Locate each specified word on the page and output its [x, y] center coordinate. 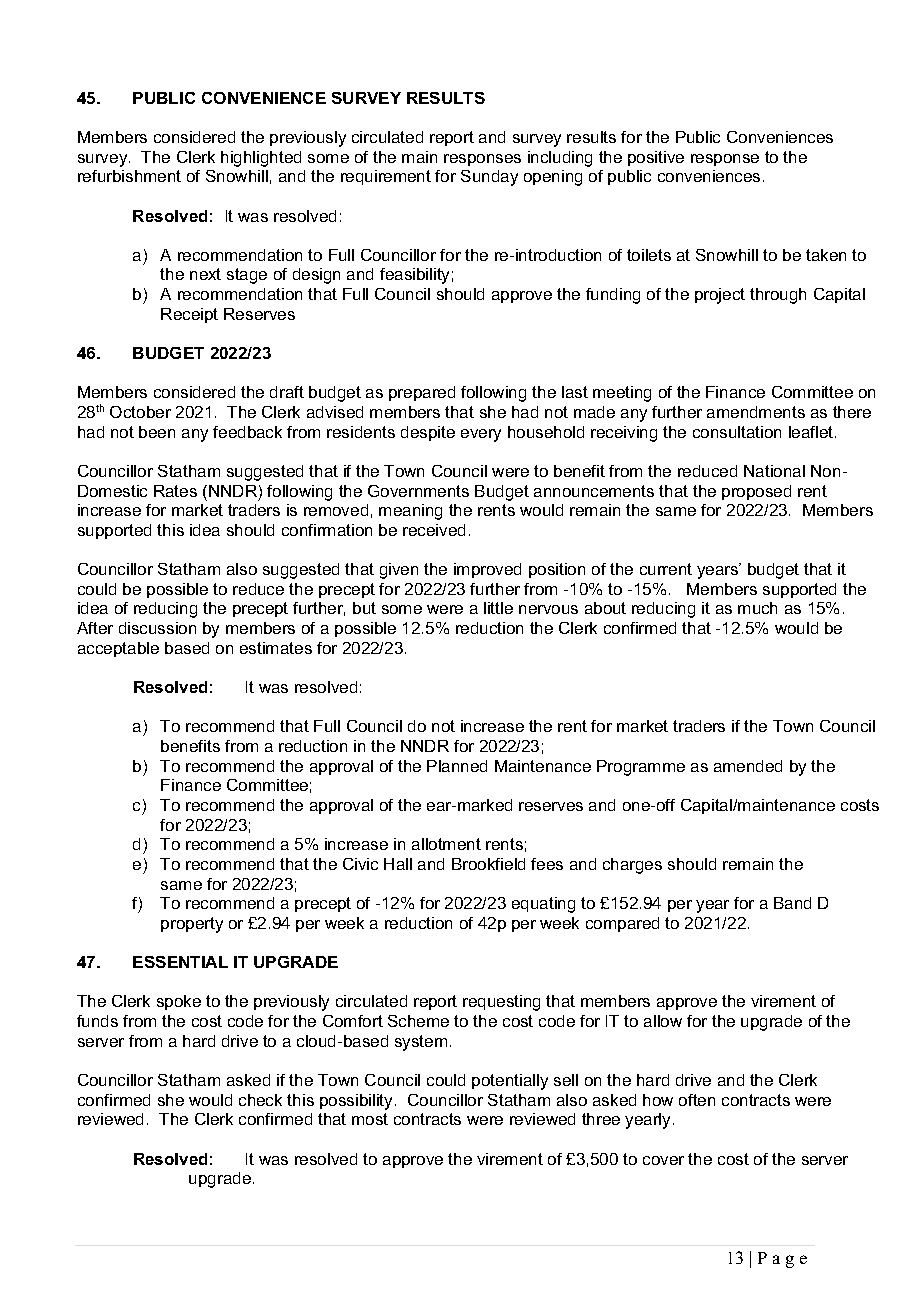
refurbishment [129, 176]
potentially [510, 1082]
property [192, 925]
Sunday [489, 178]
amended [748, 766]
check [260, 1100]
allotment [446, 844]
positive [656, 158]
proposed [756, 492]
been [157, 432]
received [434, 530]
